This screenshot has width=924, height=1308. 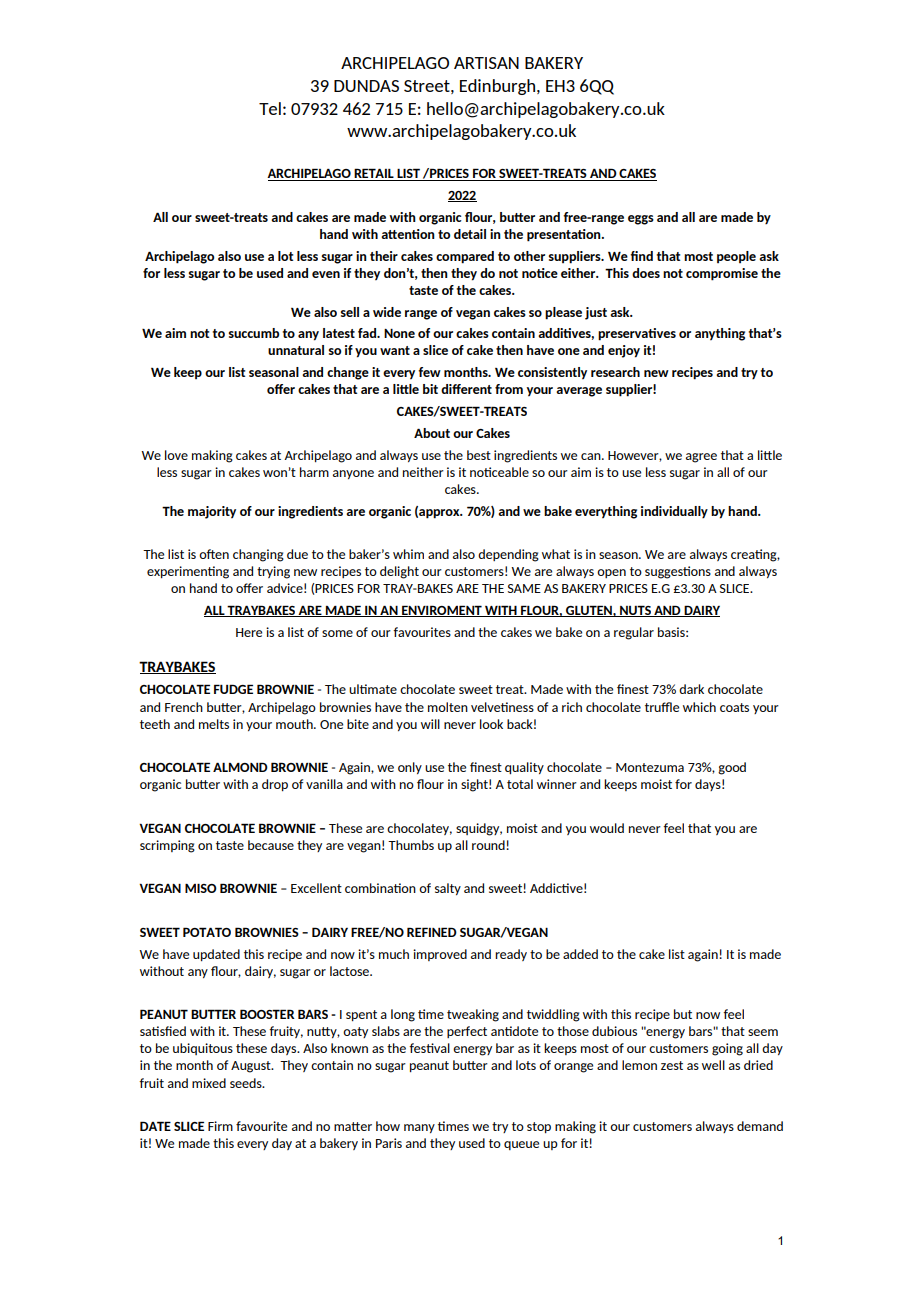 I want to click on many, so click(x=419, y=1128).
